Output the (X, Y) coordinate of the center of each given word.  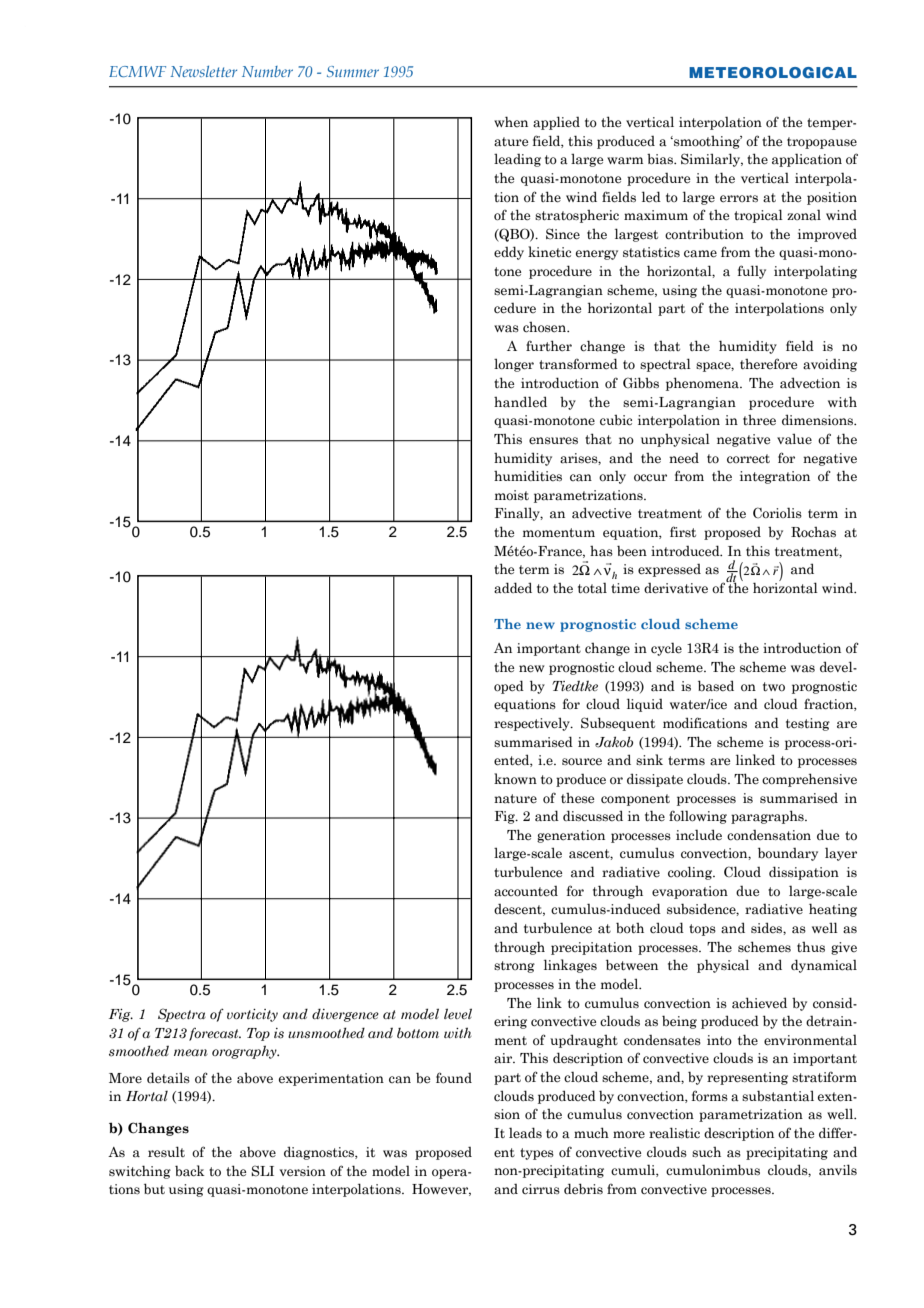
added (513, 588)
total (592, 588)
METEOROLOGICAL (773, 72)
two (774, 686)
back (189, 1171)
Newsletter (203, 71)
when (511, 121)
